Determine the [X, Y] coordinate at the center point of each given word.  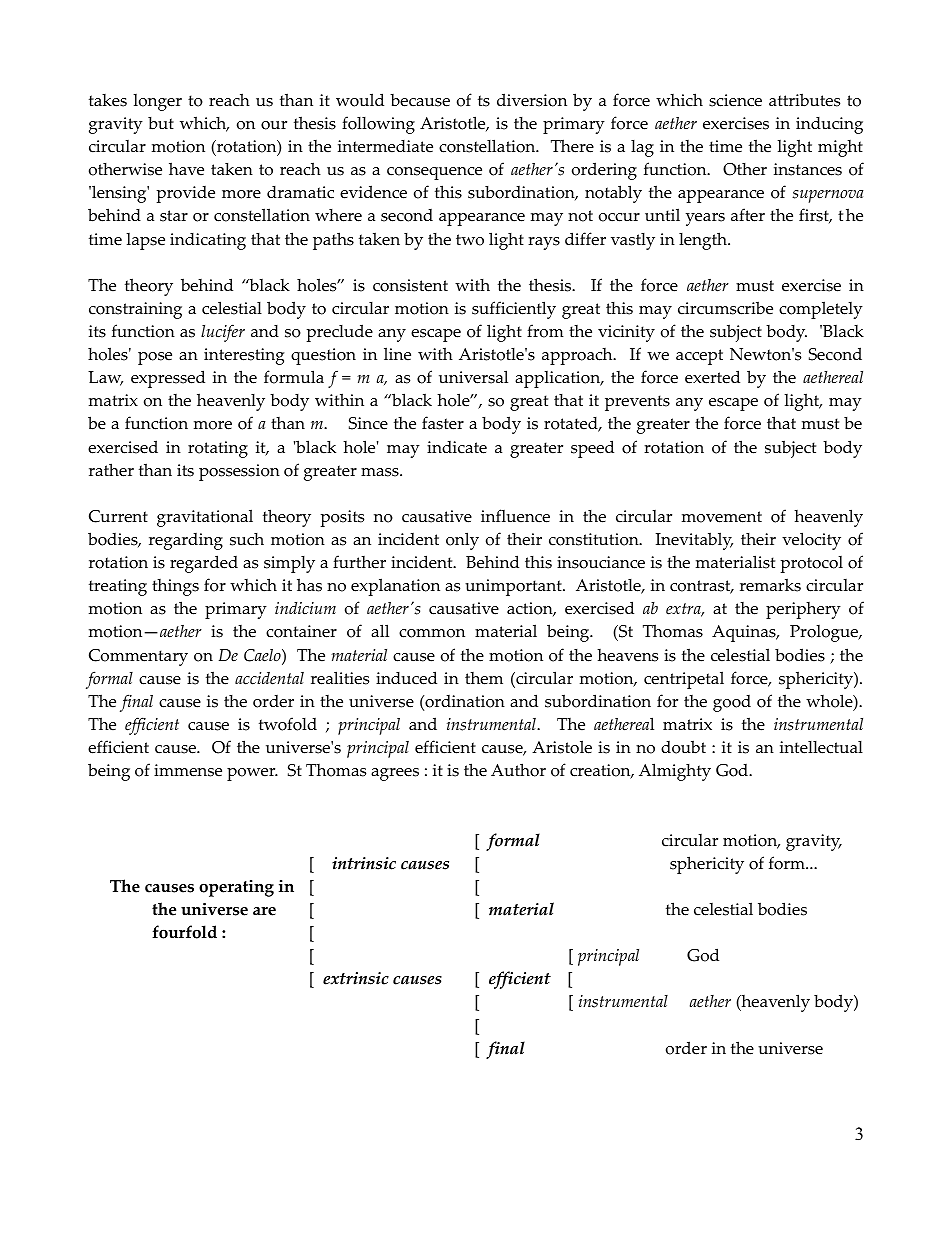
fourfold [184, 932]
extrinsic [356, 978]
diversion [532, 100]
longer [157, 102]
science [735, 100]
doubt [683, 747]
